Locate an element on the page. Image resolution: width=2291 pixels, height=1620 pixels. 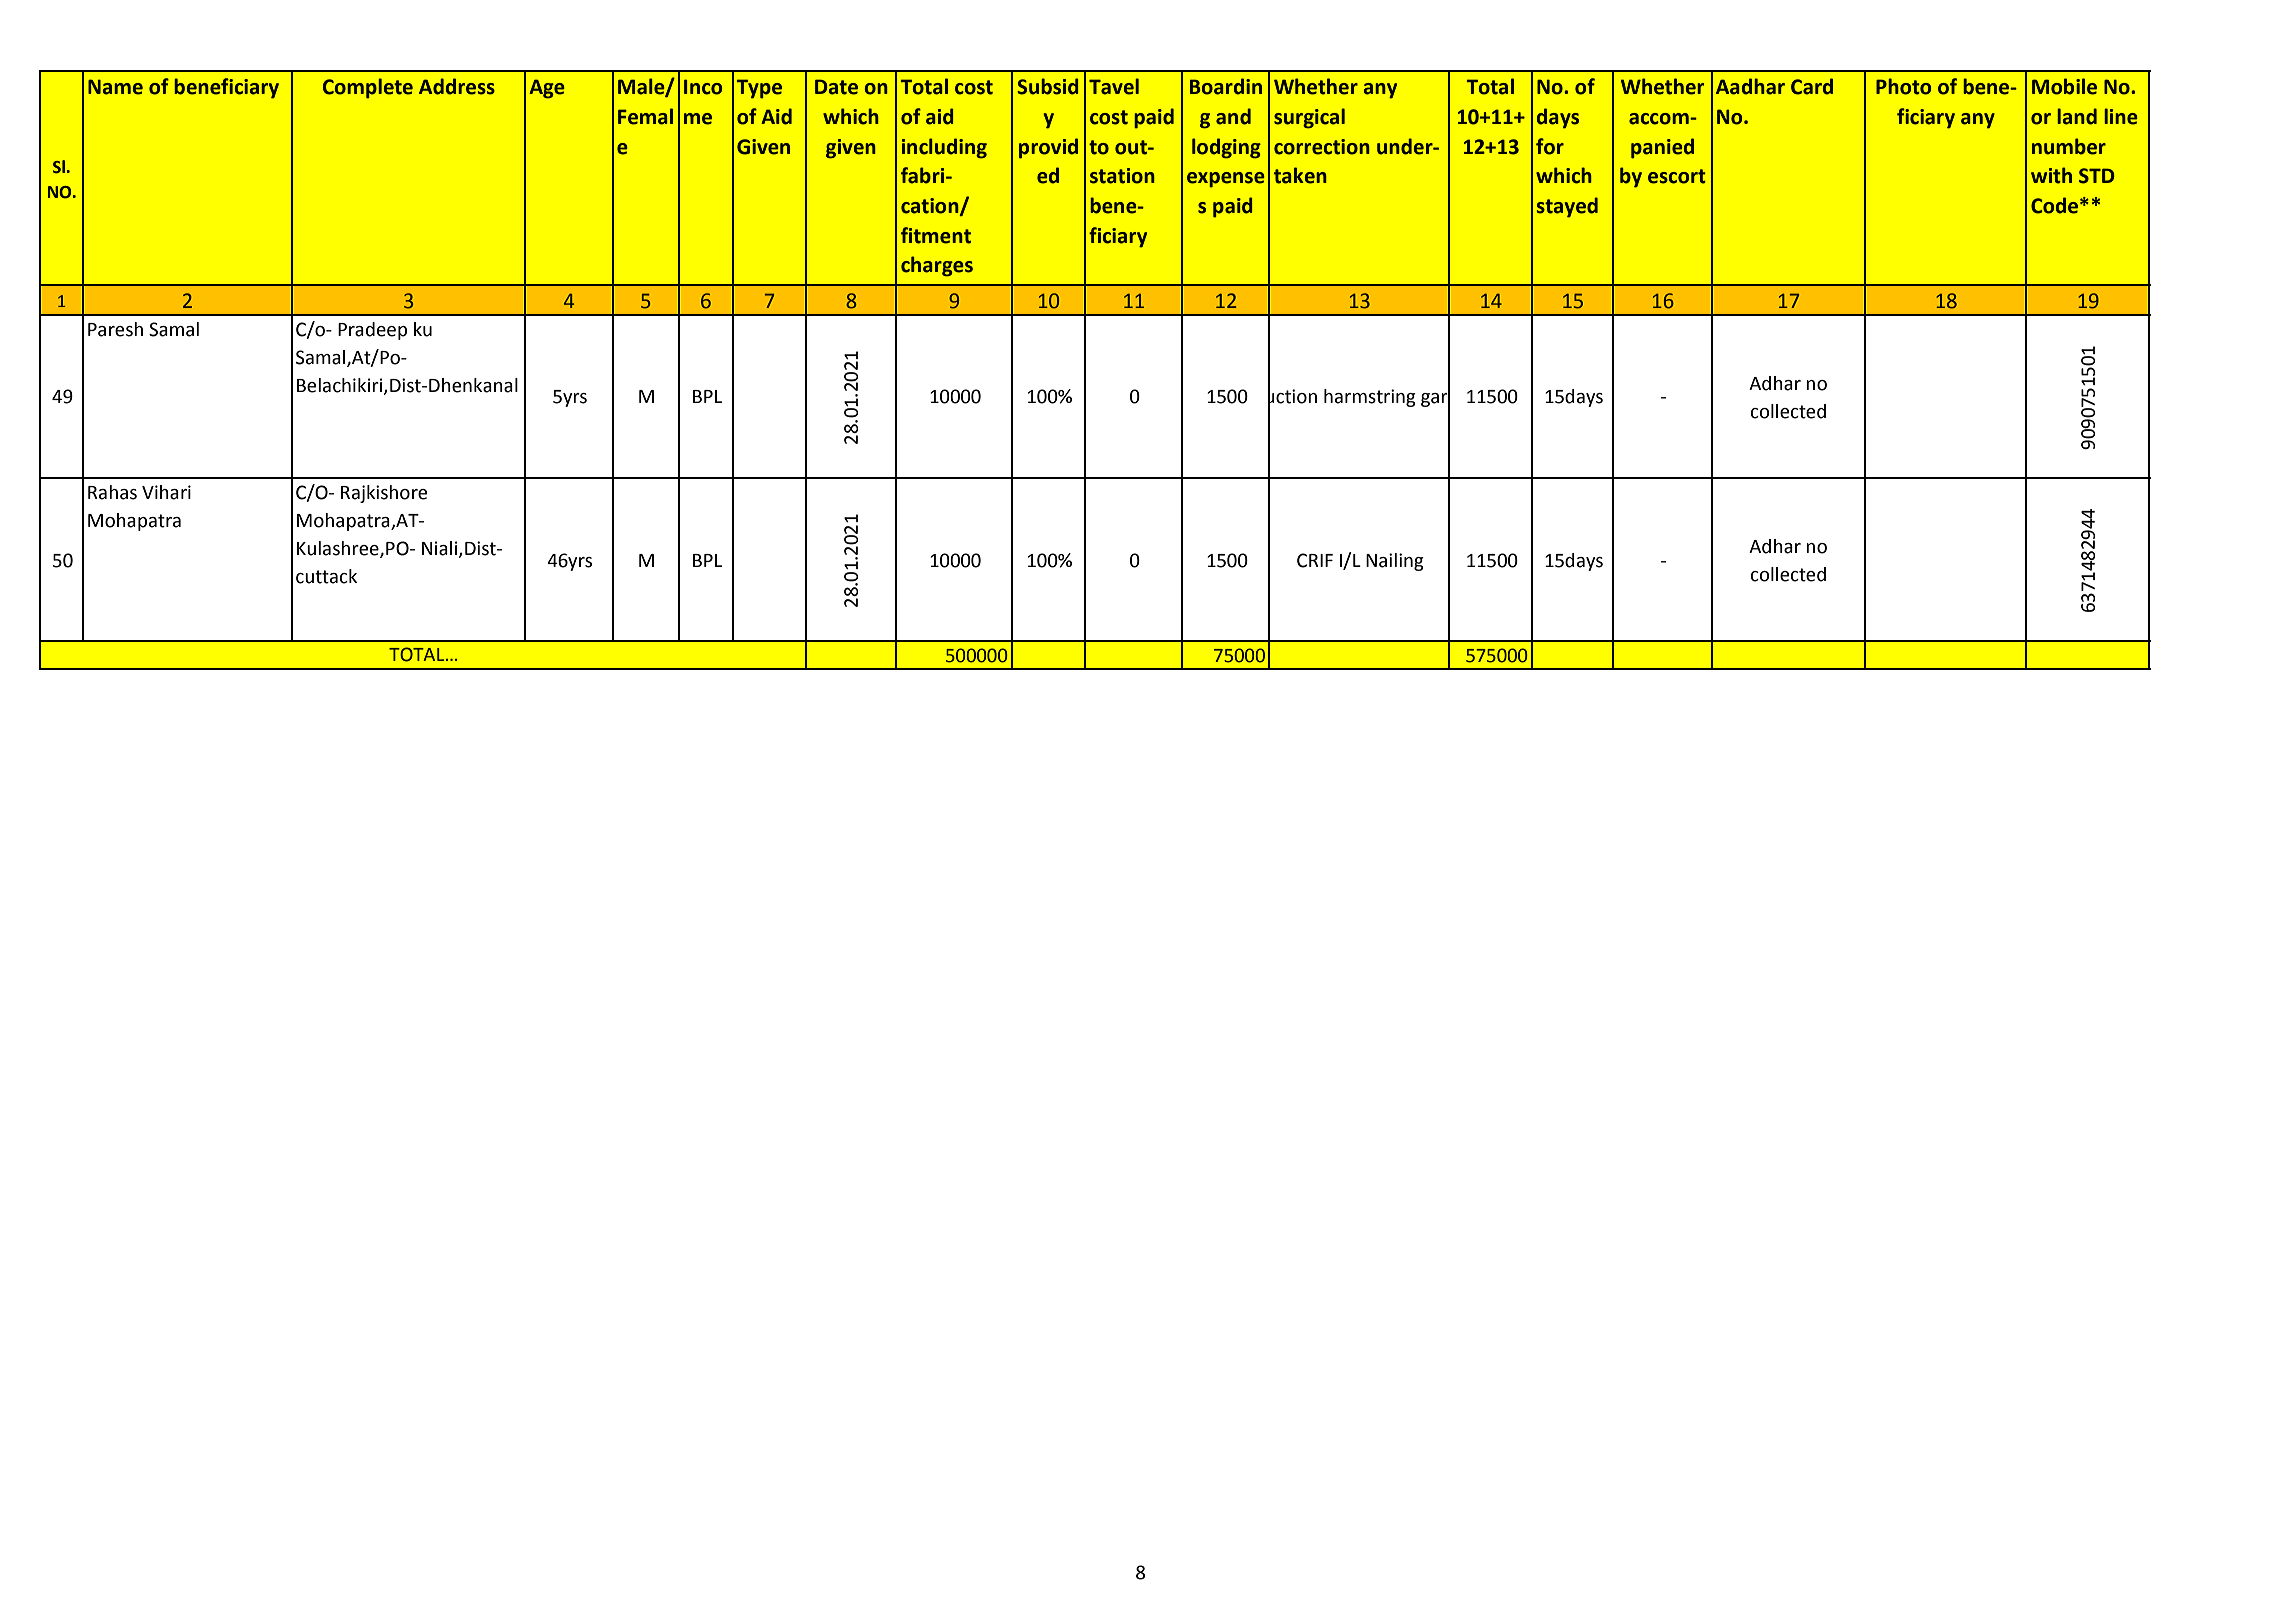
expense is located at coordinates (1226, 180).
